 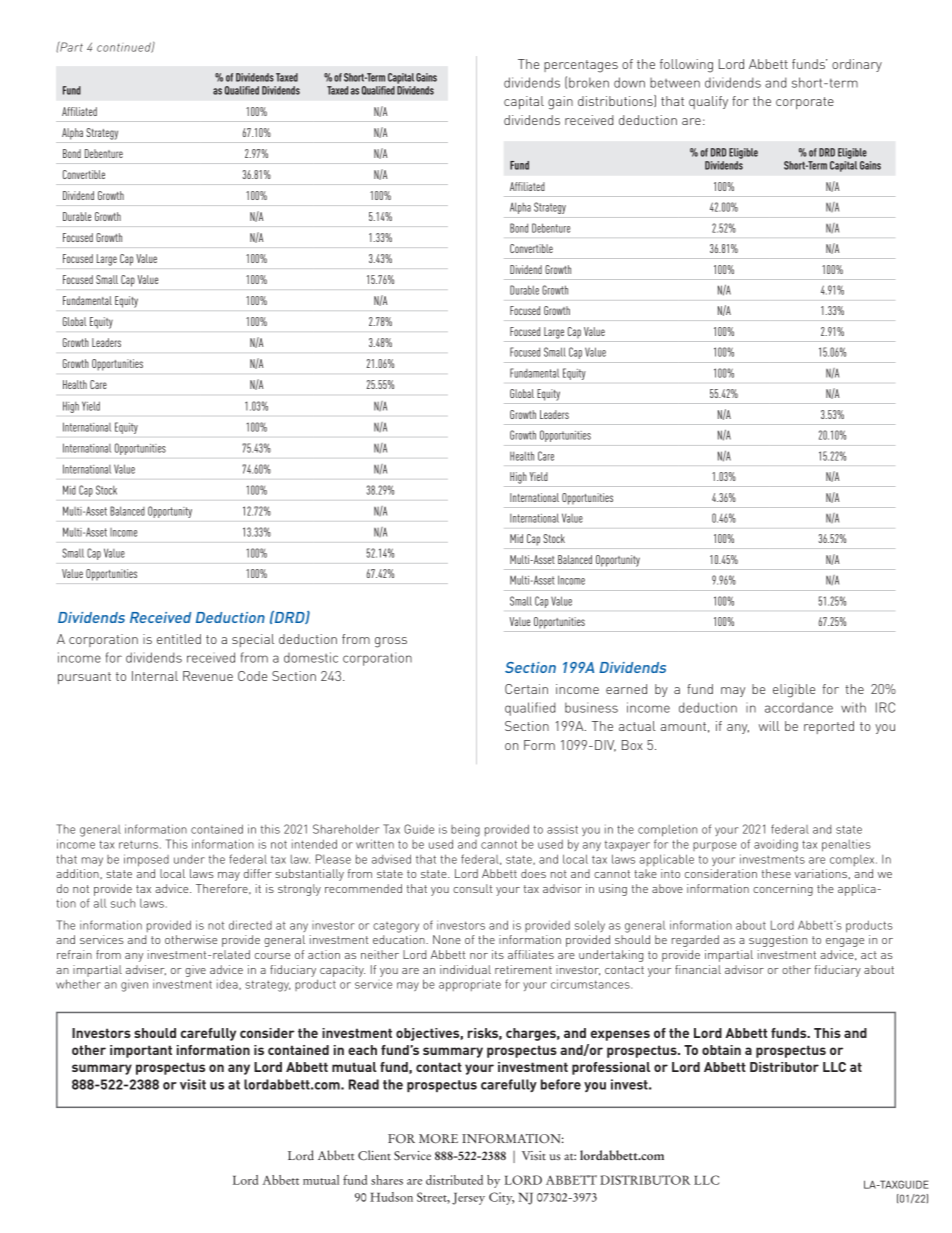 I want to click on Certain, so click(x=526, y=689).
